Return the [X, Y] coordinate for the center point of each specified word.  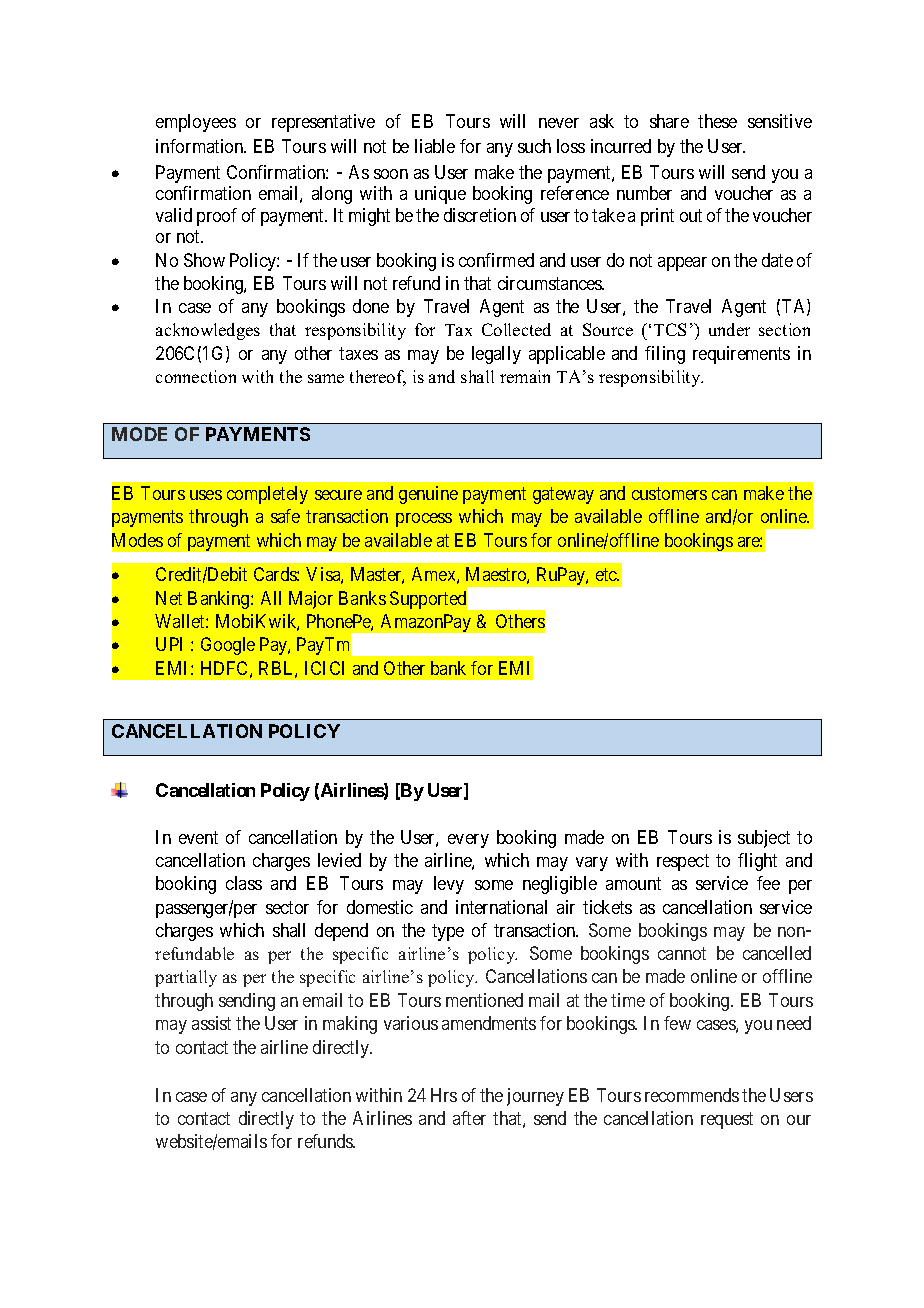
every [468, 841]
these [717, 121]
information [201, 146]
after [469, 1118]
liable [435, 146]
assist [211, 1023]
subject [764, 839]
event [198, 837]
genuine [428, 495]
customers [669, 493]
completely [267, 495]
